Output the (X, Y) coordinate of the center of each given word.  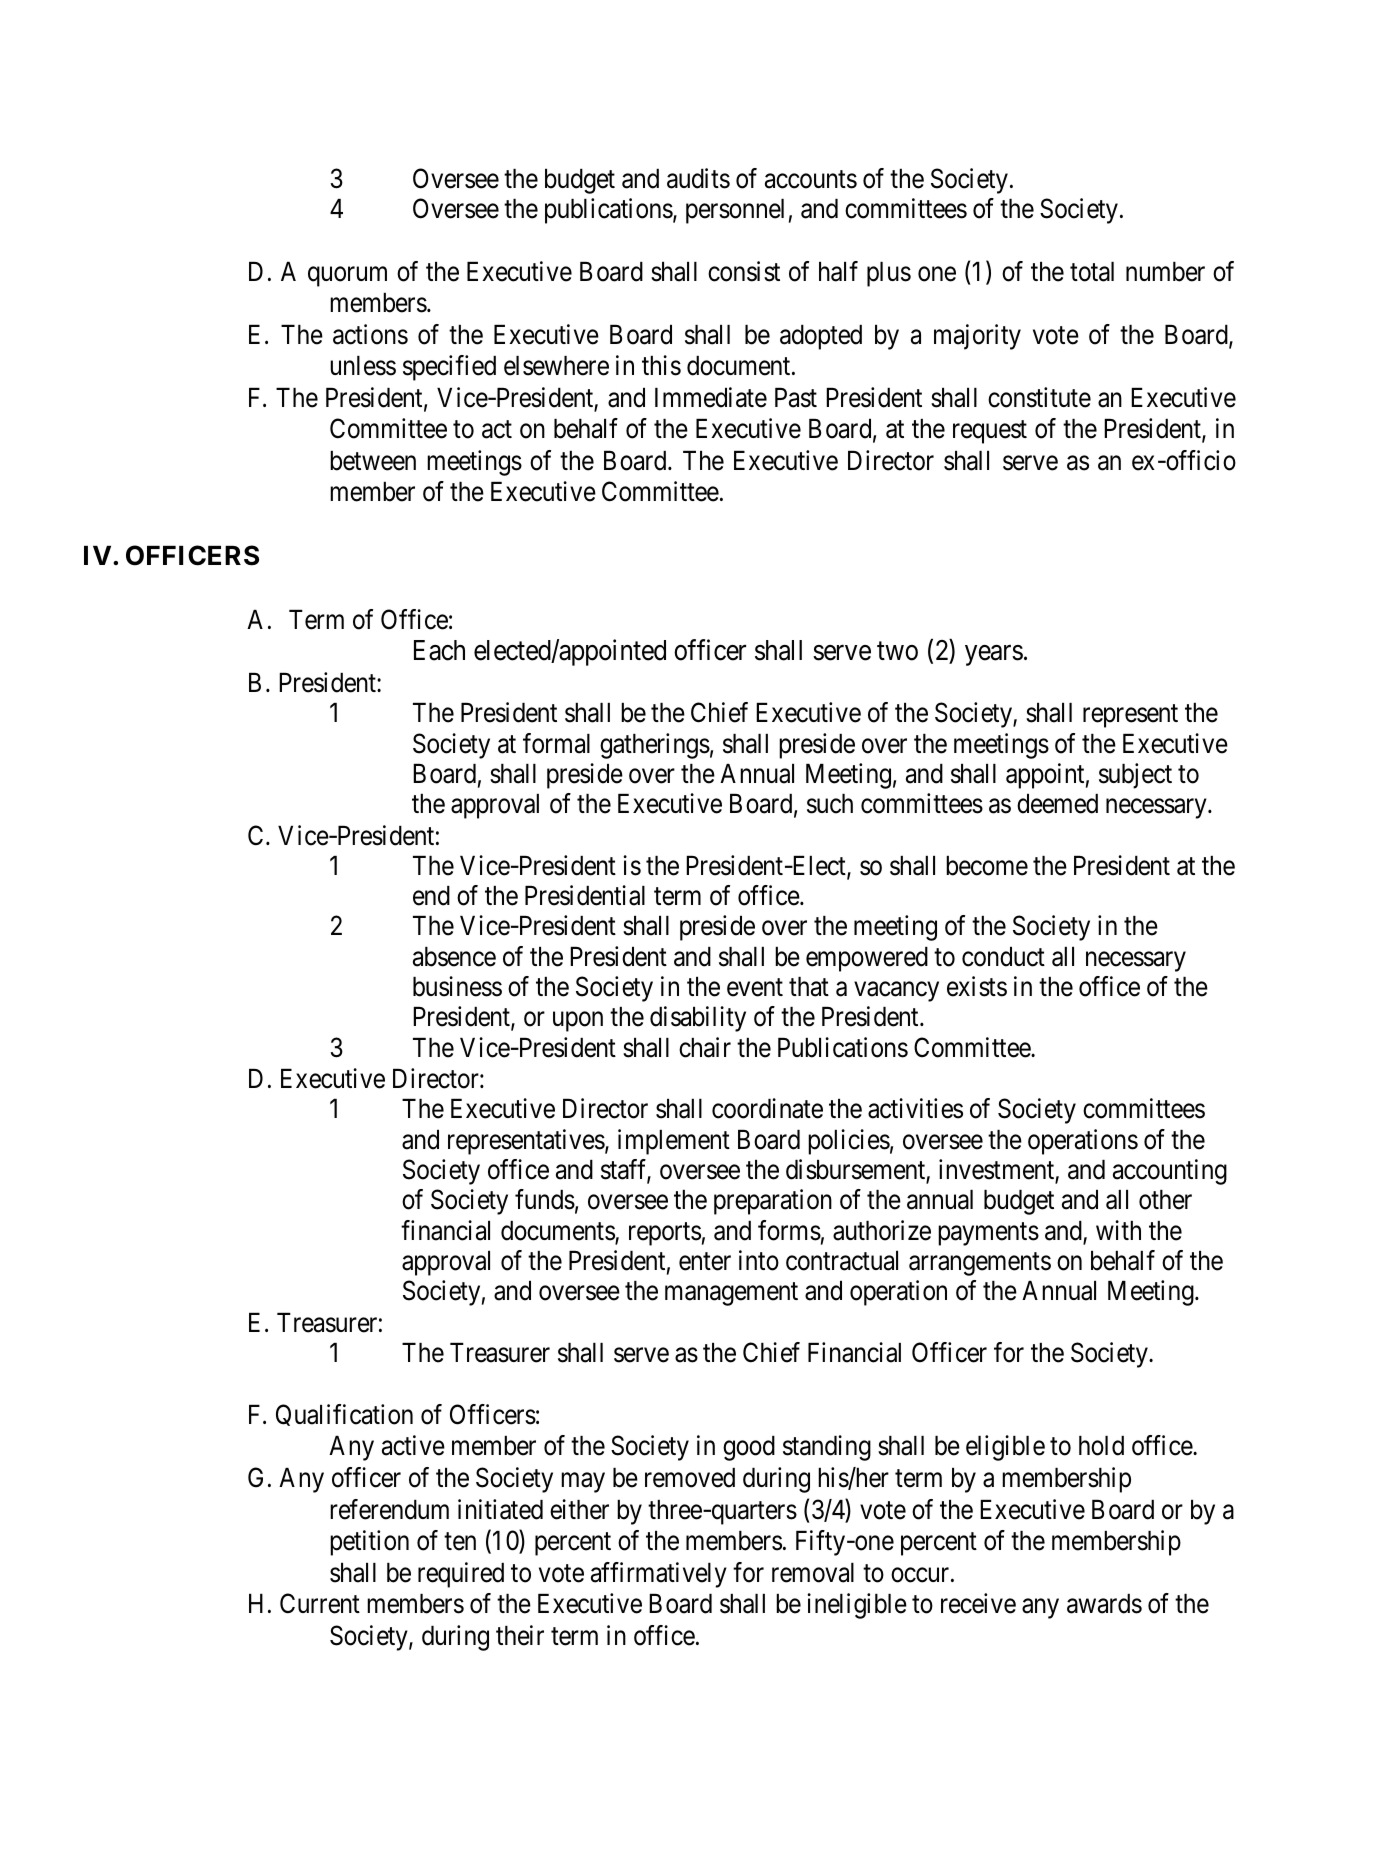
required (461, 1575)
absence (454, 957)
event (755, 988)
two (897, 651)
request (990, 432)
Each (439, 650)
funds (545, 1199)
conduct (1003, 957)
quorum (347, 276)
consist (744, 271)
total (1092, 272)
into (759, 1260)
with (1118, 1230)
